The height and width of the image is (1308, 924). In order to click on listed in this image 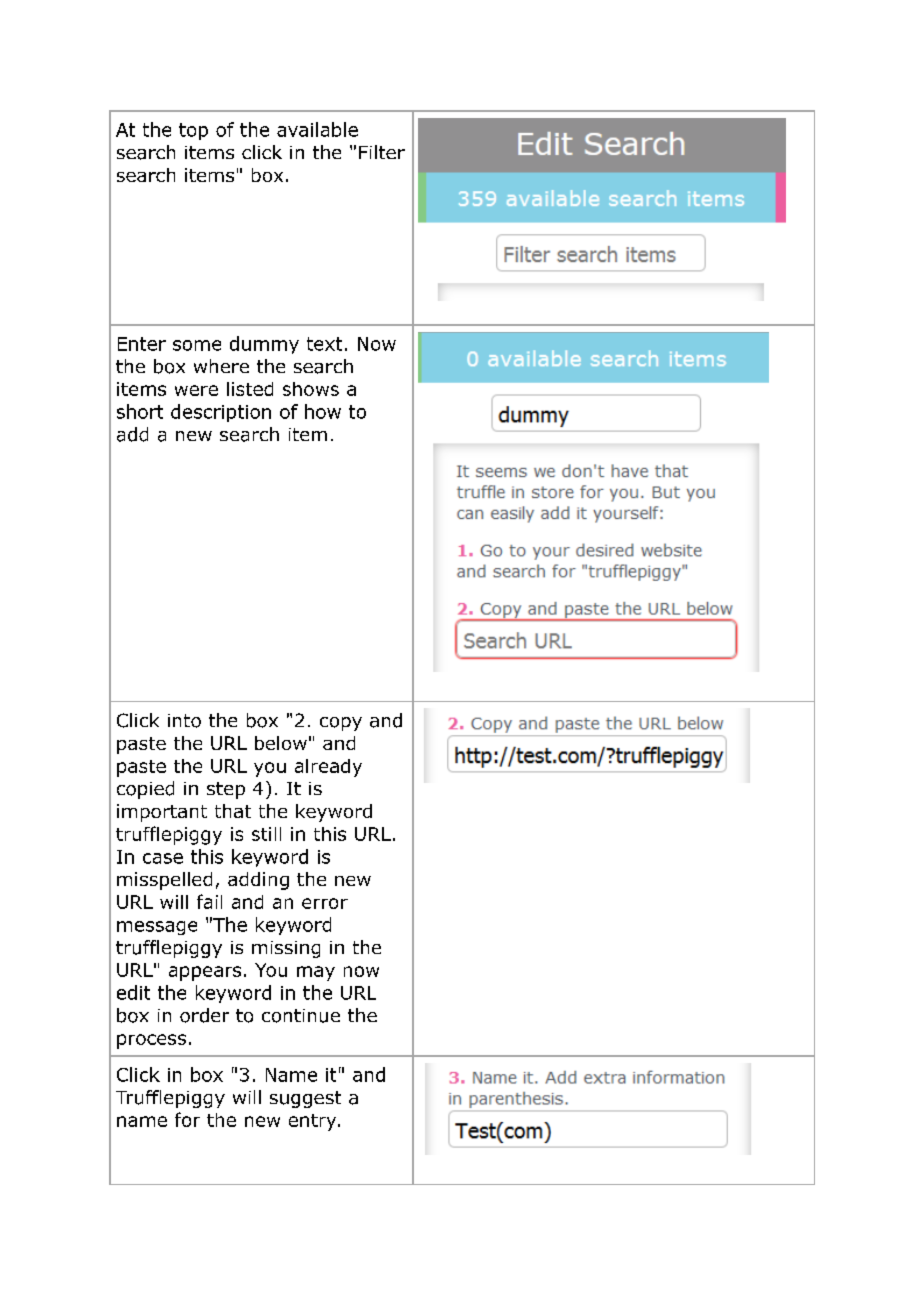, I will do `click(250, 389)`.
